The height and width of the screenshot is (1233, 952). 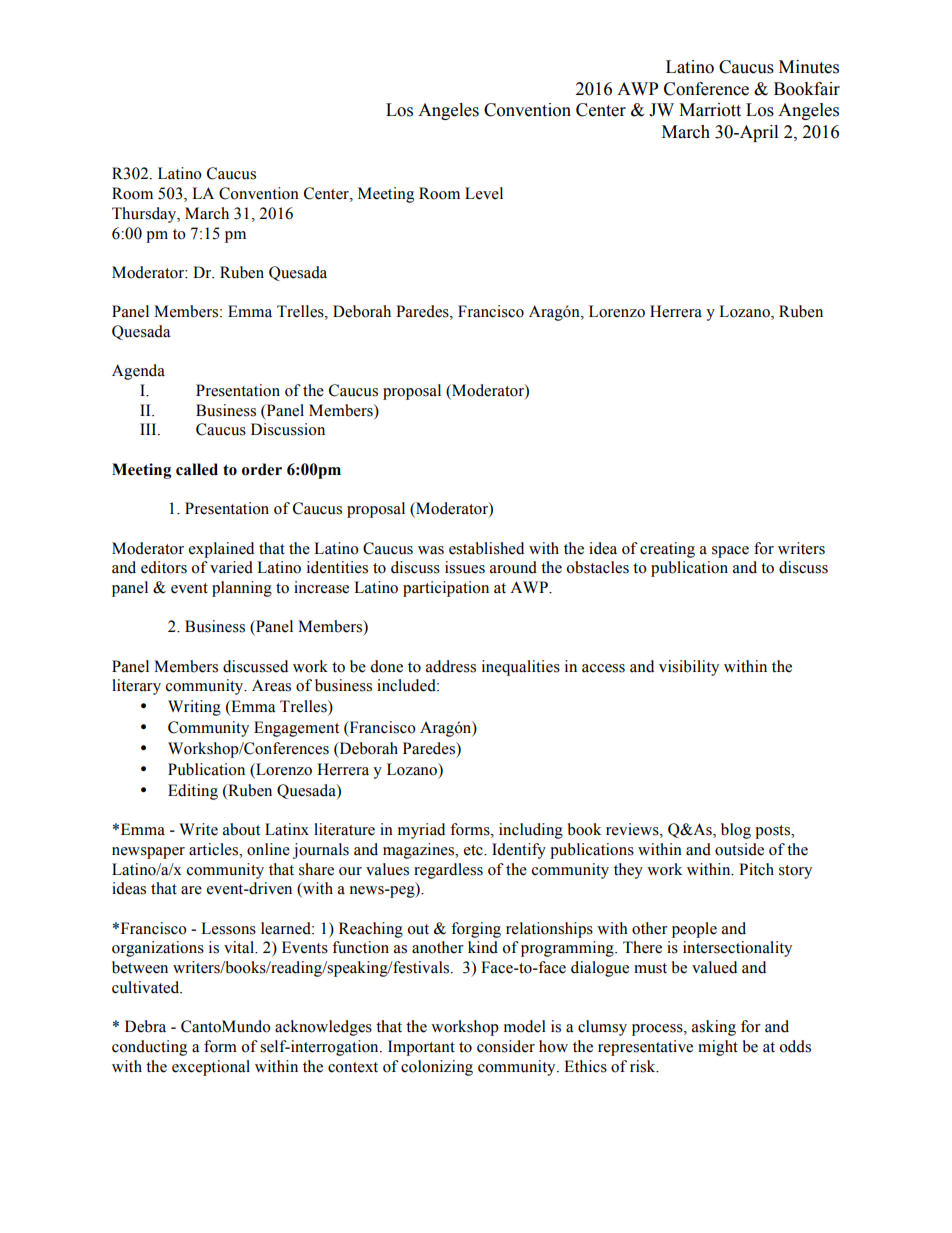 What do you see at coordinates (211, 1068) in the screenshot?
I see `exceptional` at bounding box center [211, 1068].
